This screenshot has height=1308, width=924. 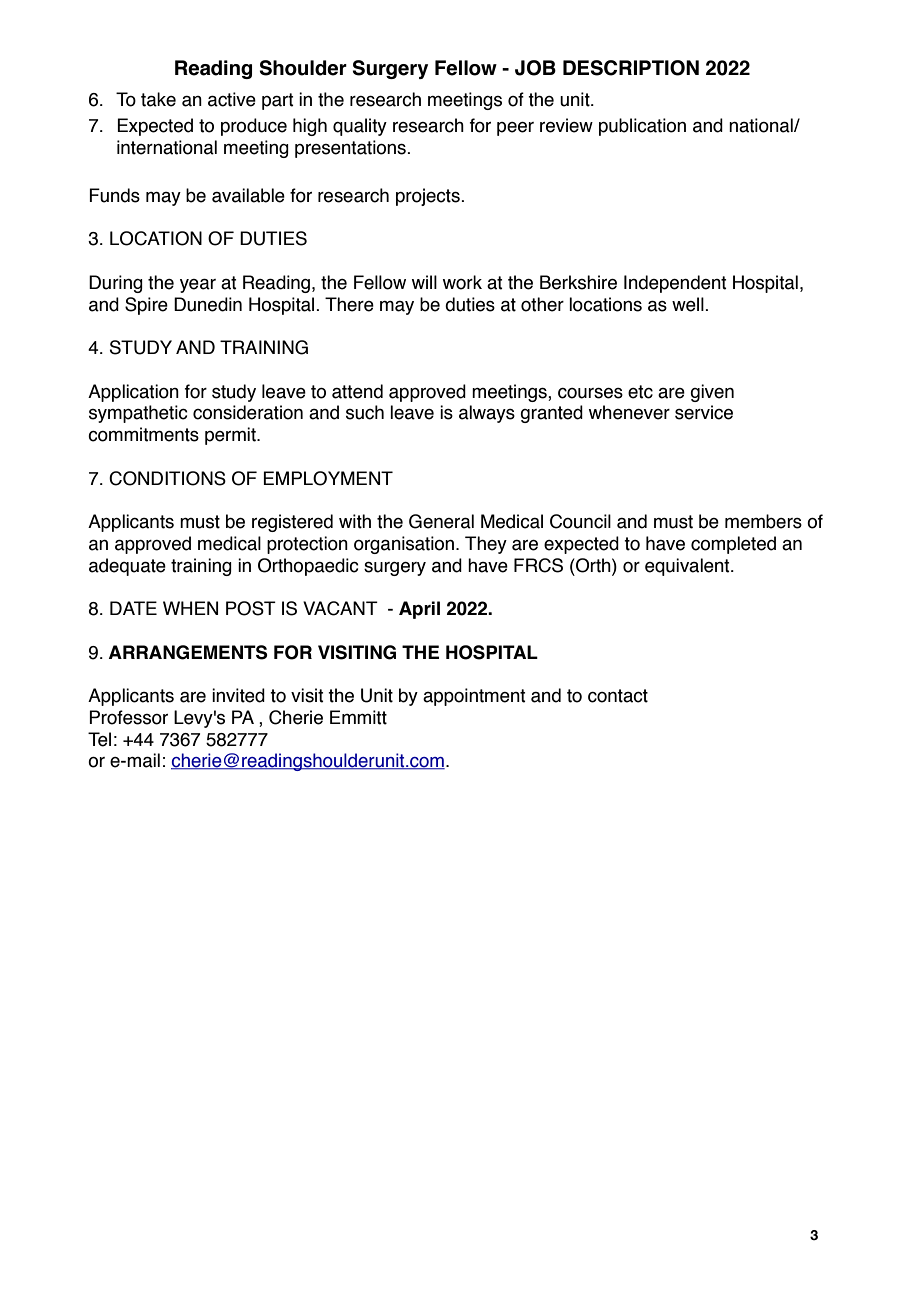 I want to click on equivalent, so click(x=688, y=567).
